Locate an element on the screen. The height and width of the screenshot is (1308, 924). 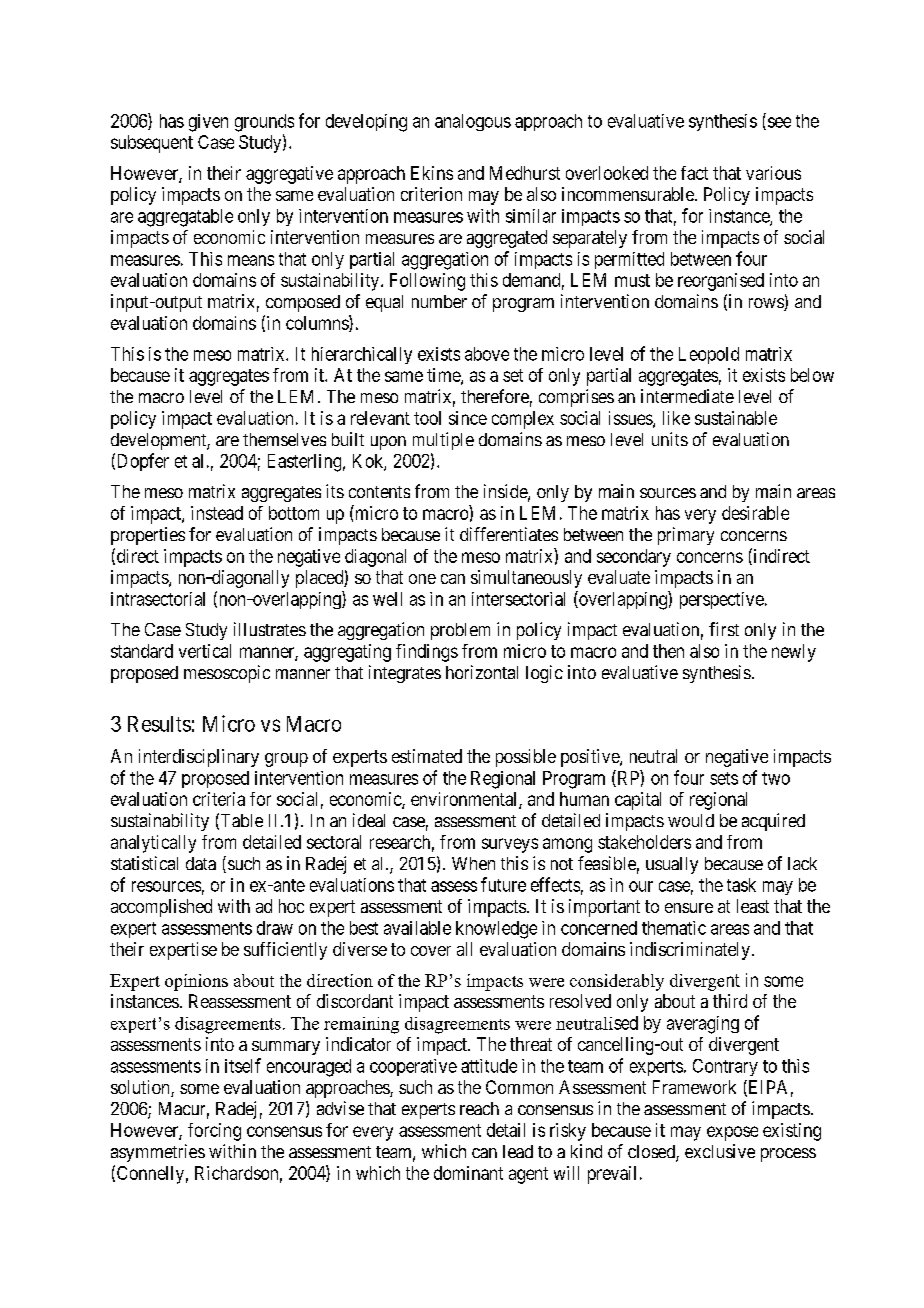
problem is located at coordinates (460, 631).
